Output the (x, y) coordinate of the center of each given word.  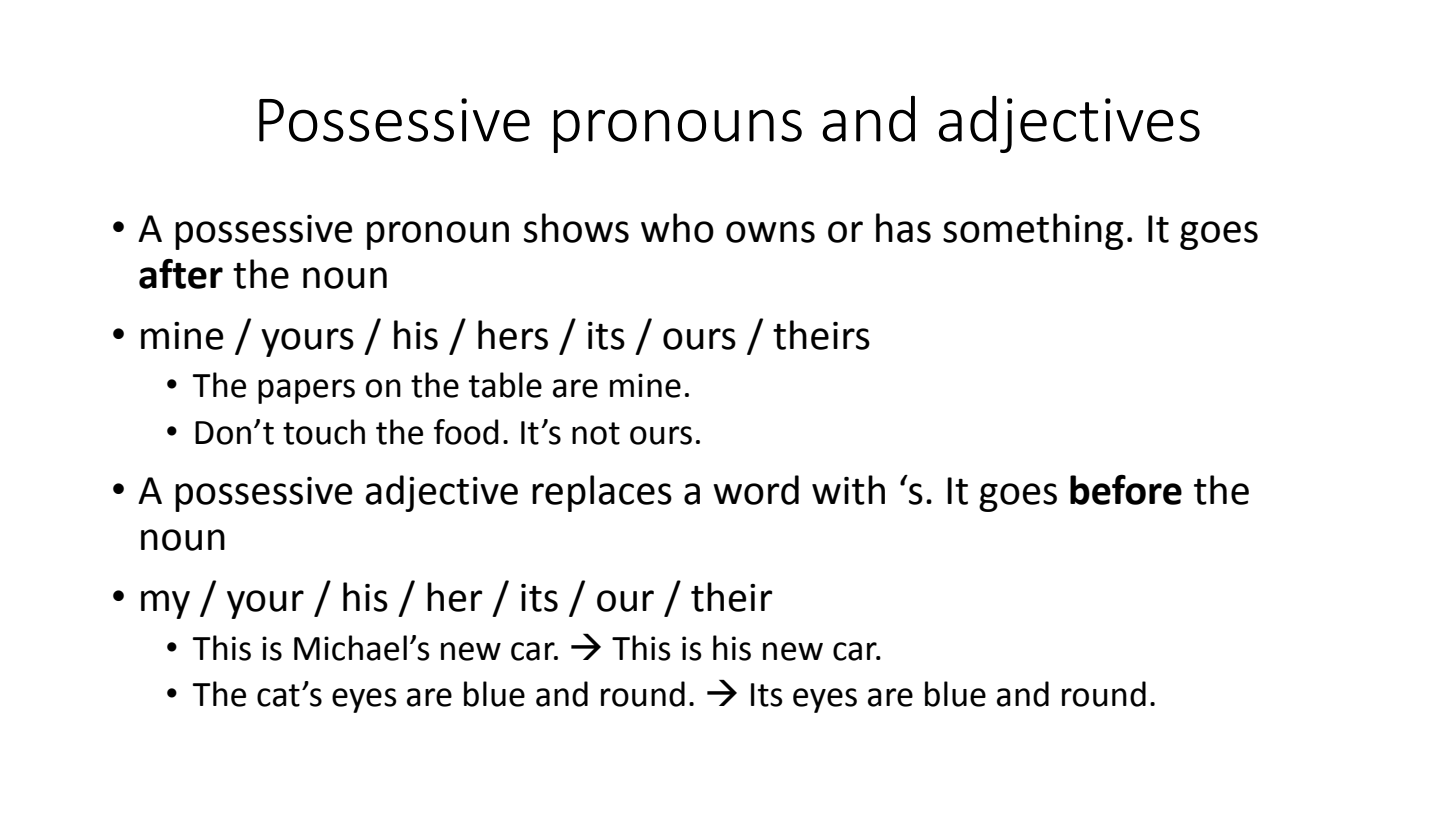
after (181, 274)
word (756, 490)
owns (770, 232)
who (677, 228)
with (848, 490)
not (596, 433)
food (466, 432)
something (1033, 231)
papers (306, 391)
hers (513, 335)
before (1126, 490)
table (505, 385)
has (903, 228)
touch (324, 432)
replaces (602, 493)
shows (576, 228)
